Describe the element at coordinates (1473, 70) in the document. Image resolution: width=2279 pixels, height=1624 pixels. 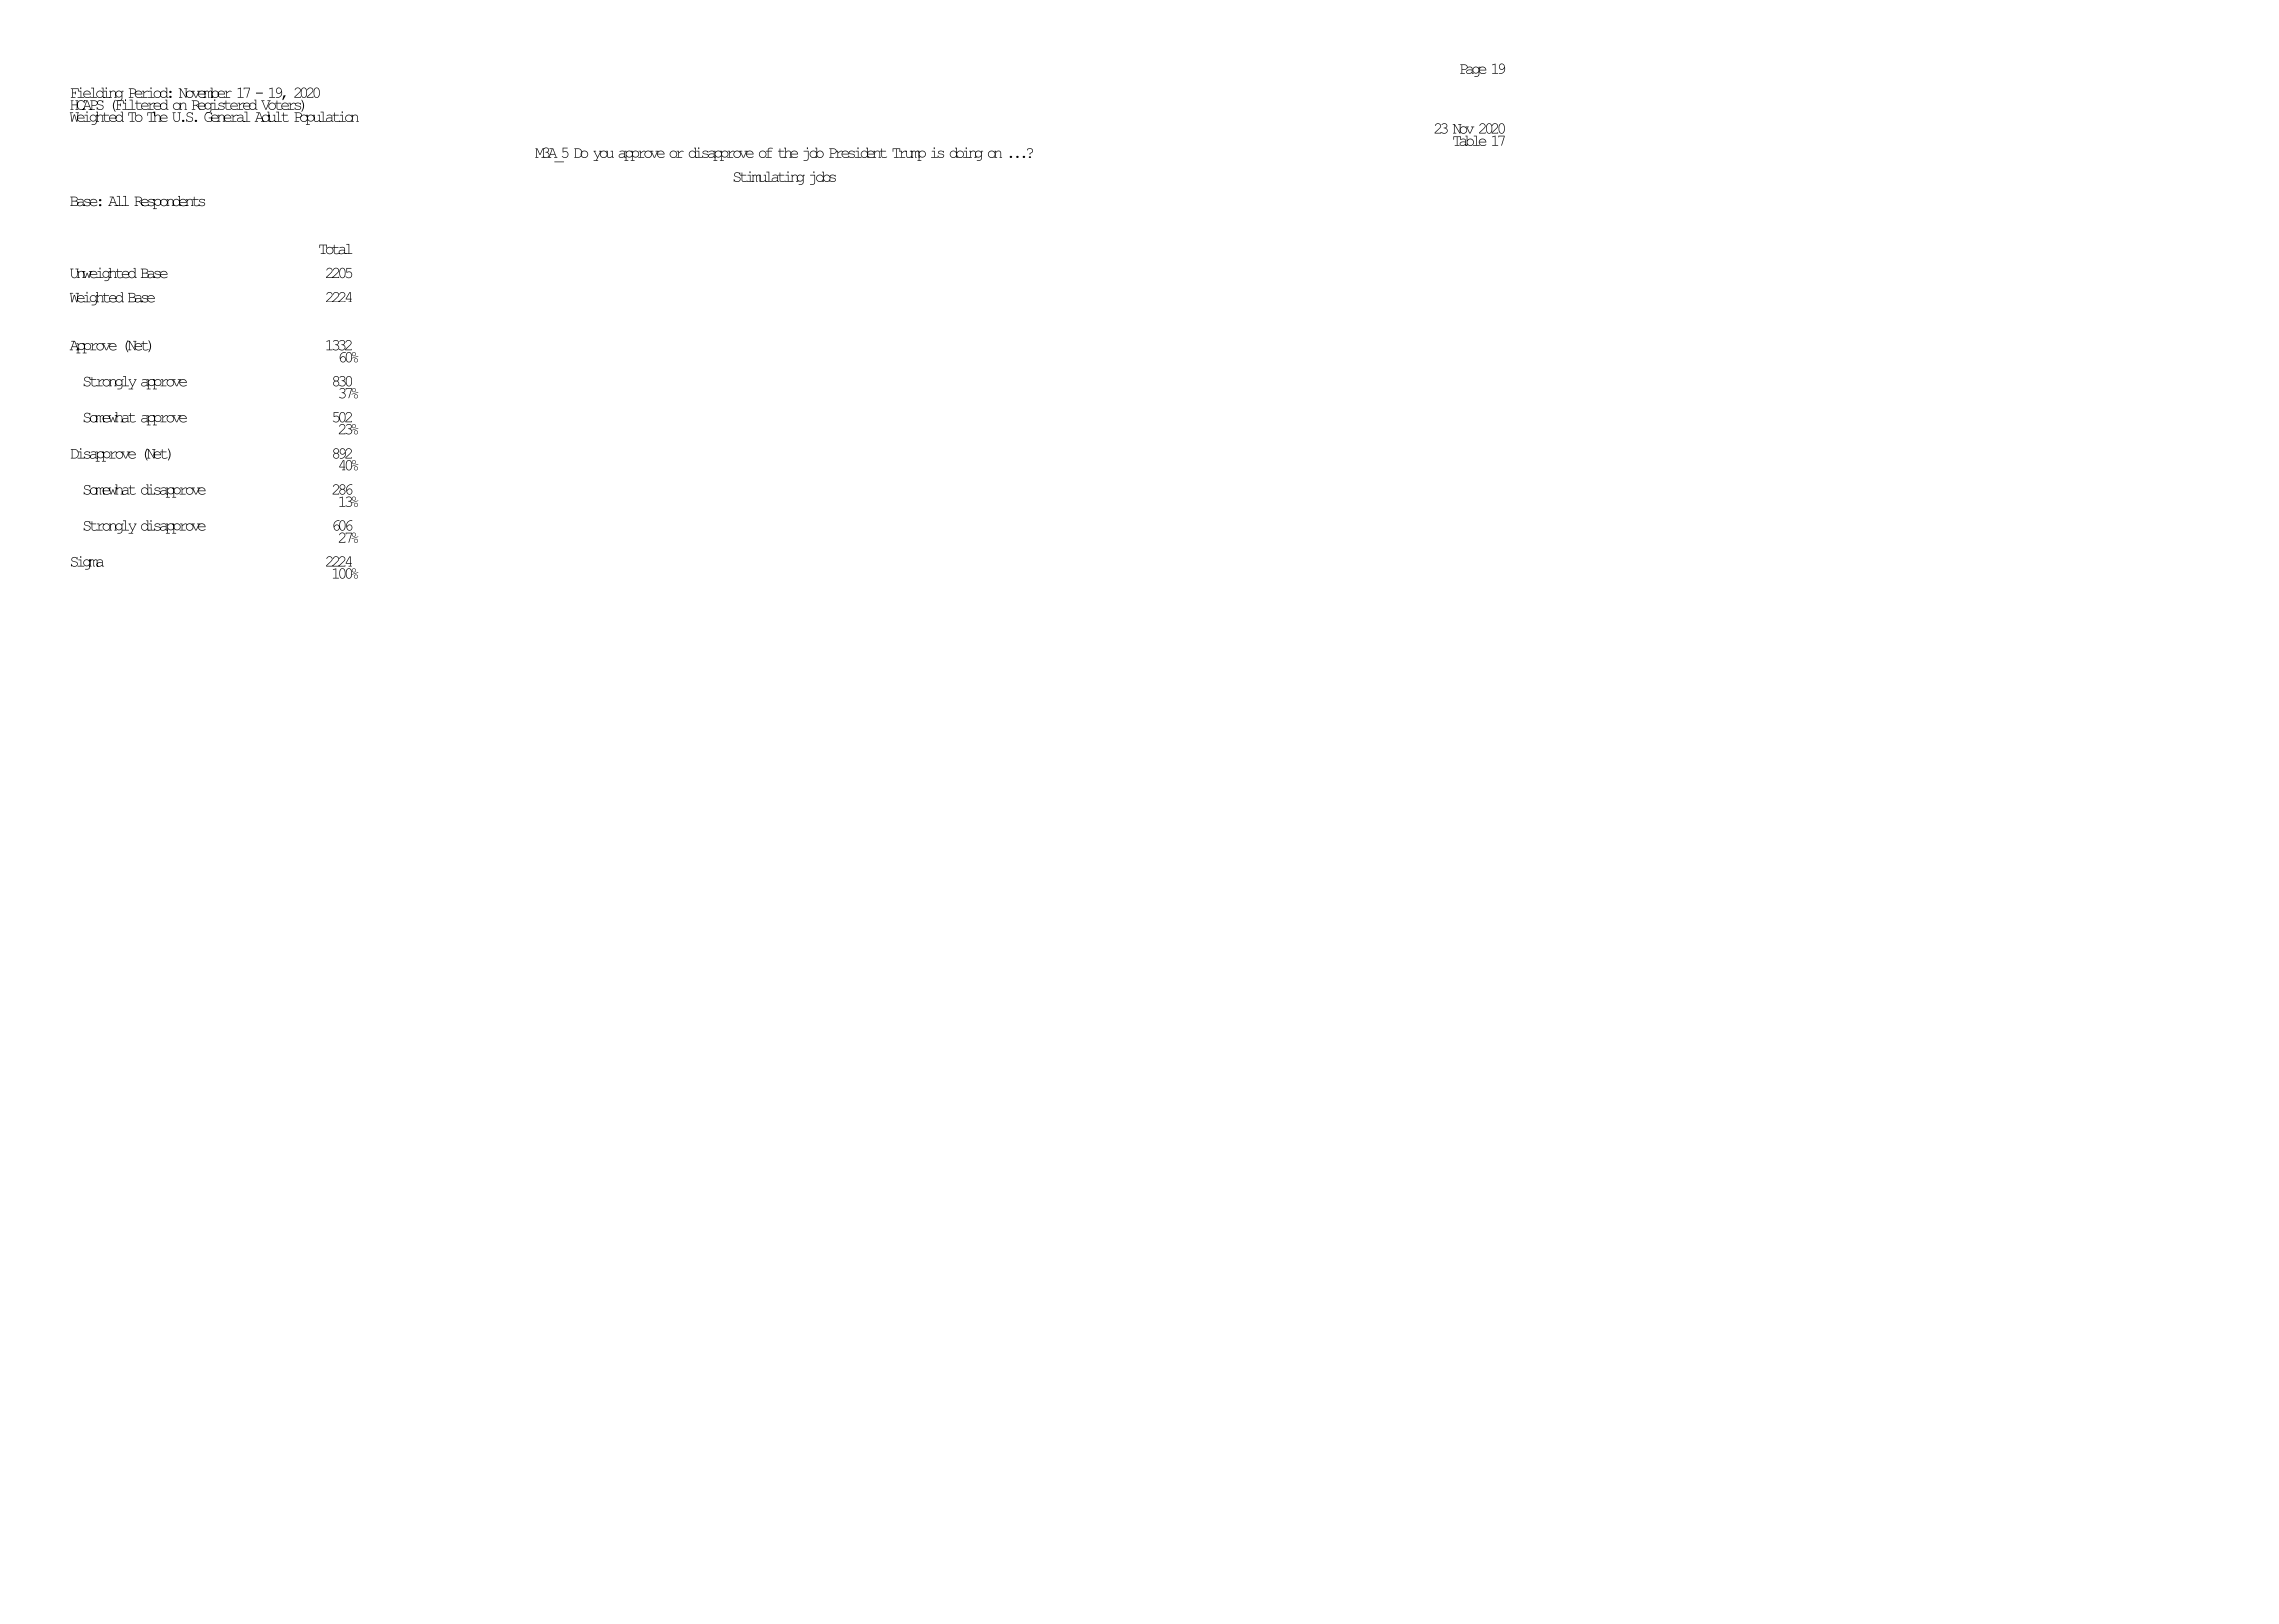
I see `Page` at that location.
